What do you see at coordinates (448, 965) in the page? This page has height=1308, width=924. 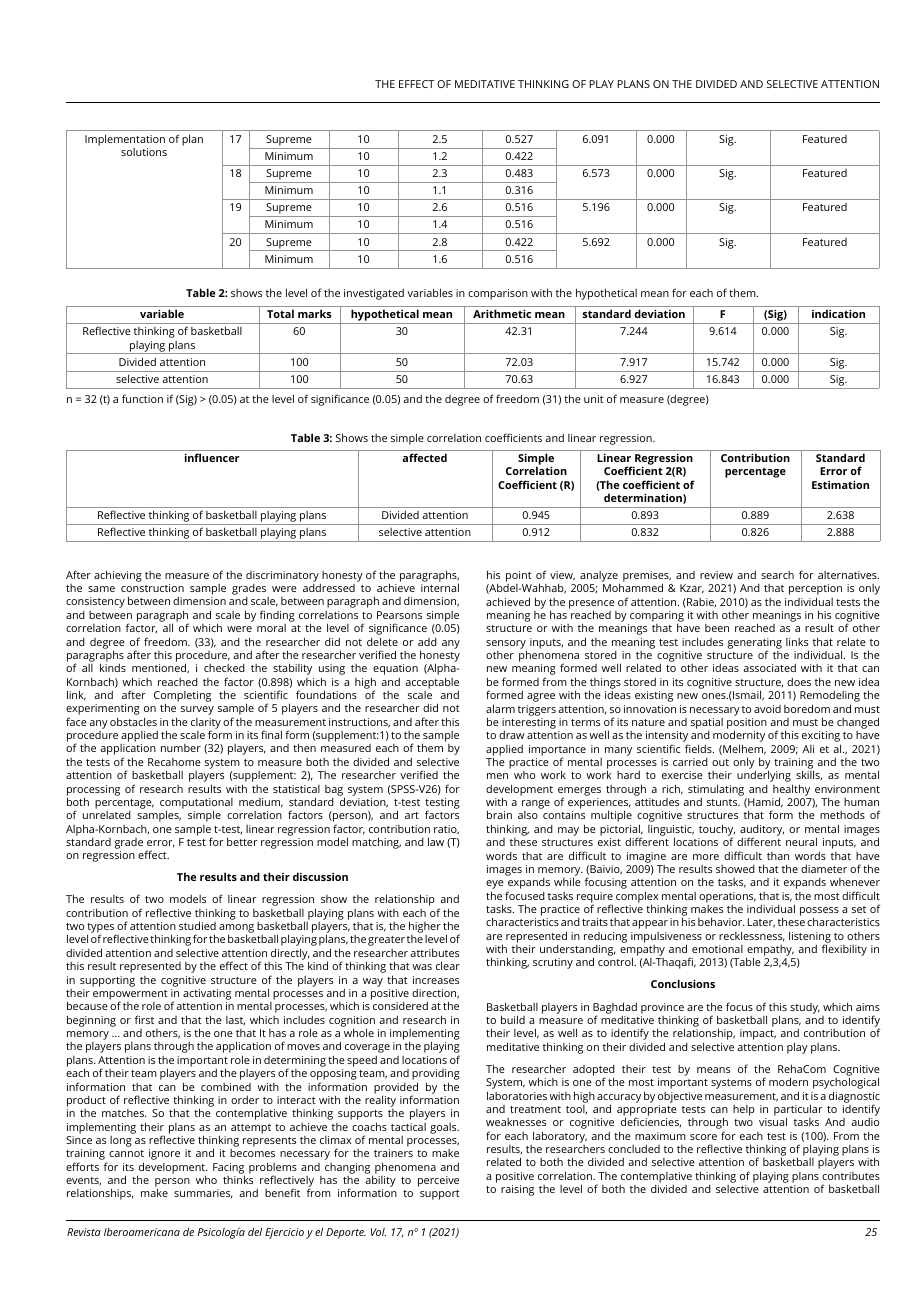 I see `clear` at bounding box center [448, 965].
